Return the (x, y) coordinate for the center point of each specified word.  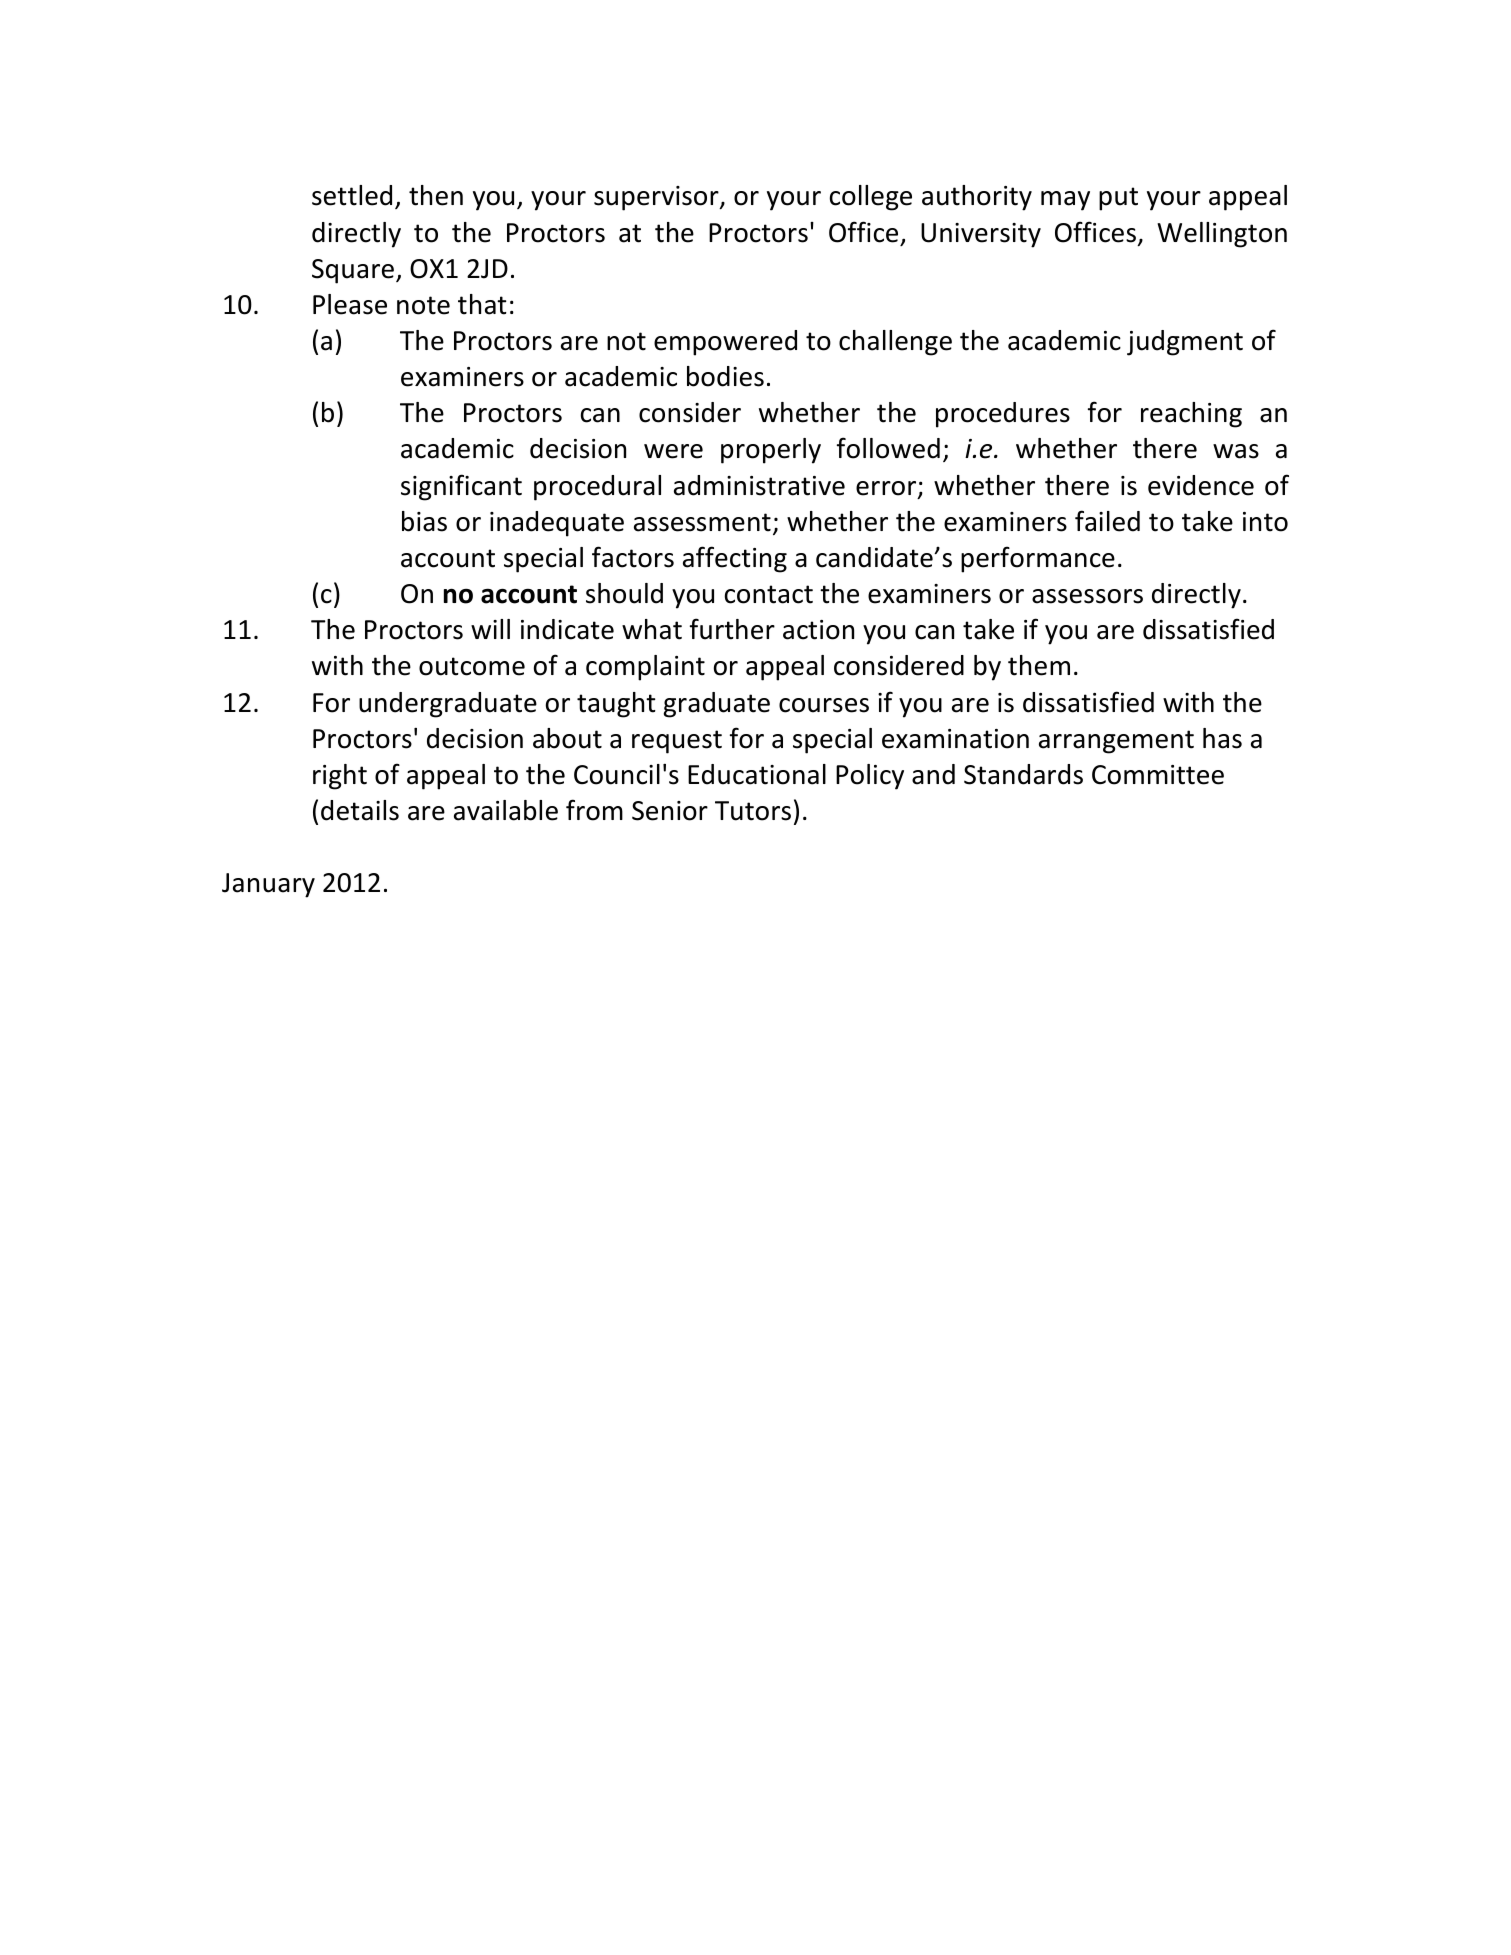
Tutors (753, 811)
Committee (1158, 775)
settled (352, 195)
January (268, 885)
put (1118, 199)
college (871, 198)
